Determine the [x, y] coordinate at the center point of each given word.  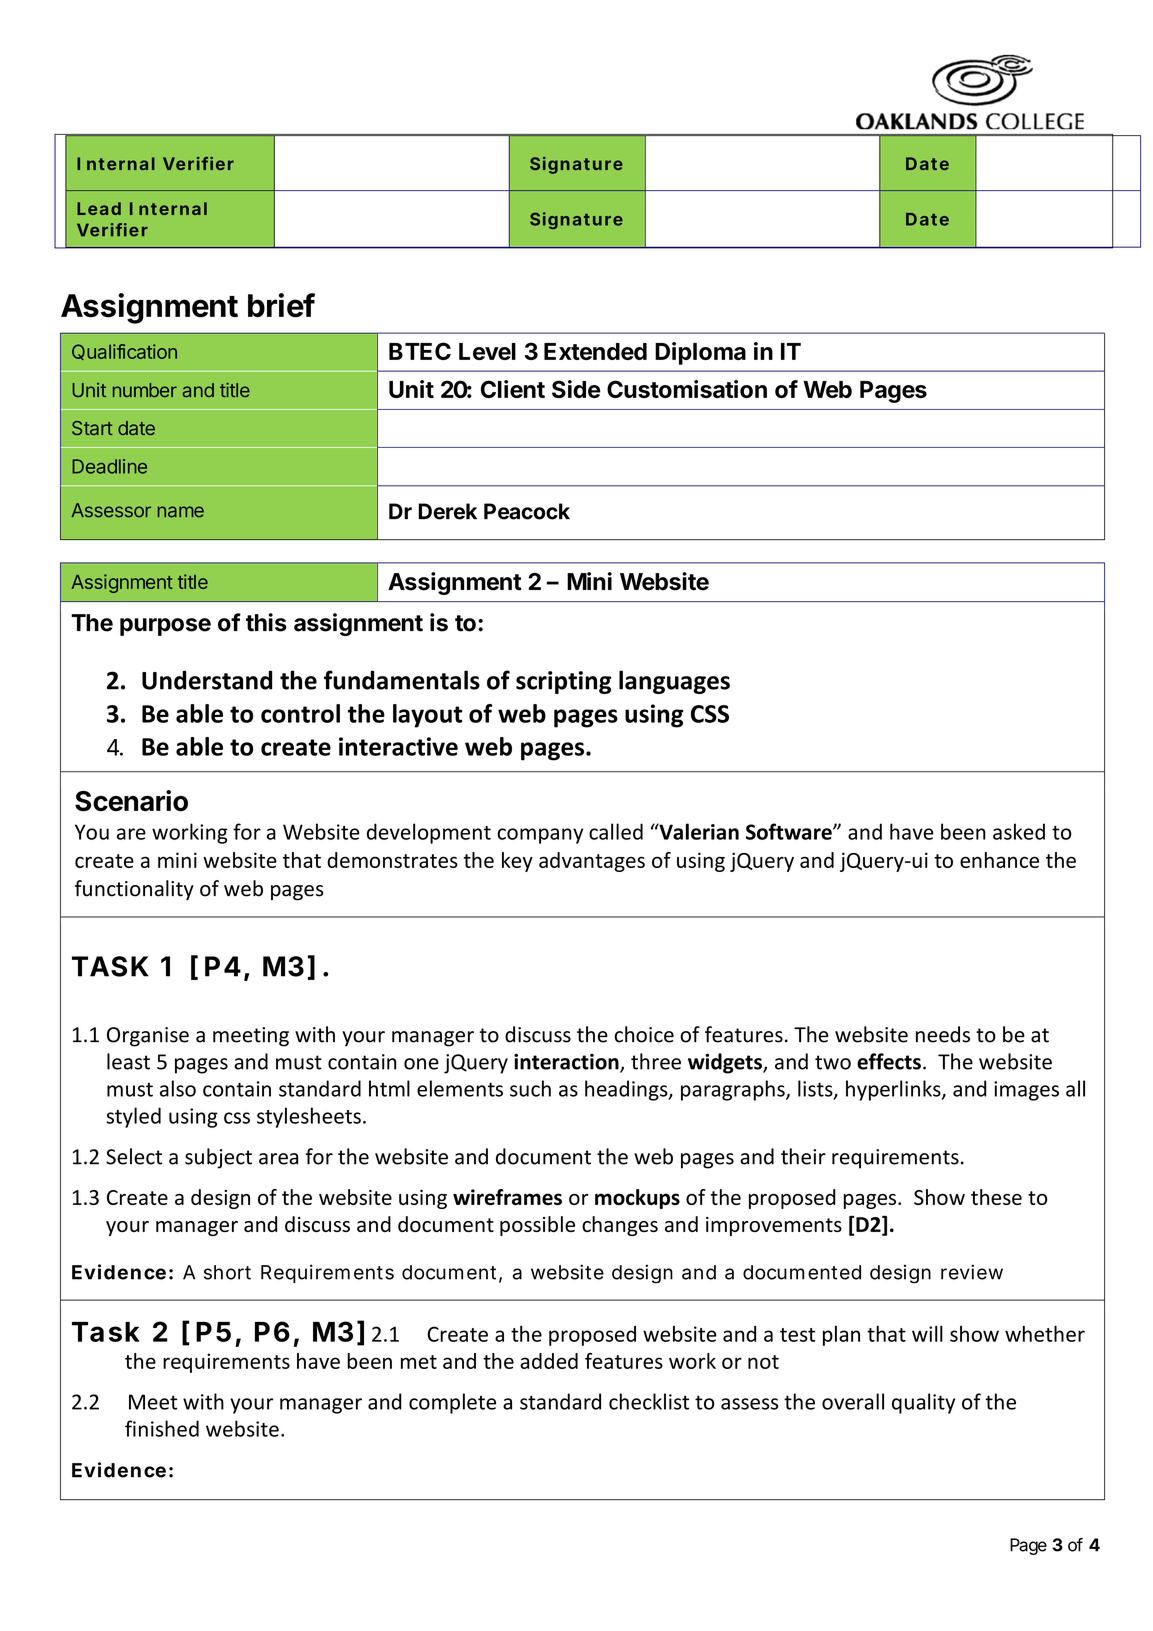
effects [889, 1061]
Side [576, 389]
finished [162, 1428]
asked [1019, 831]
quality [923, 1403]
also [178, 1088]
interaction [567, 1063]
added [549, 1361]
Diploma [700, 353]
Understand [207, 680]
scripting [564, 682]
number [145, 390]
